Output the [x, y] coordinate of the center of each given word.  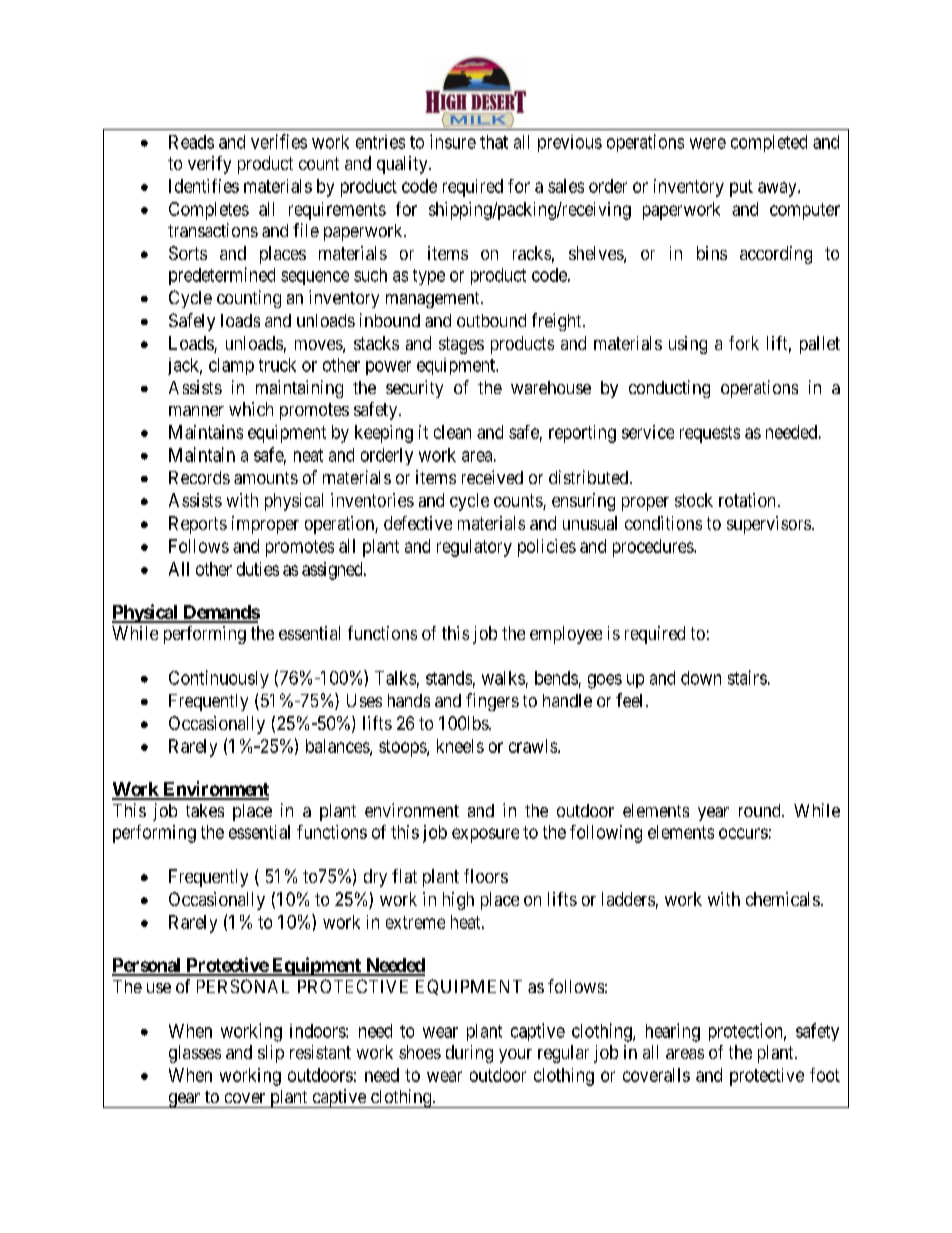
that [494, 142]
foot [825, 1075]
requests [710, 434]
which [251, 409]
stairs [747, 677]
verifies [279, 141]
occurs [743, 833]
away [778, 189]
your [515, 1056]
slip [271, 1054]
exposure [485, 835]
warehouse [551, 387]
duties [258, 569]
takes [205, 810]
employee [566, 635]
